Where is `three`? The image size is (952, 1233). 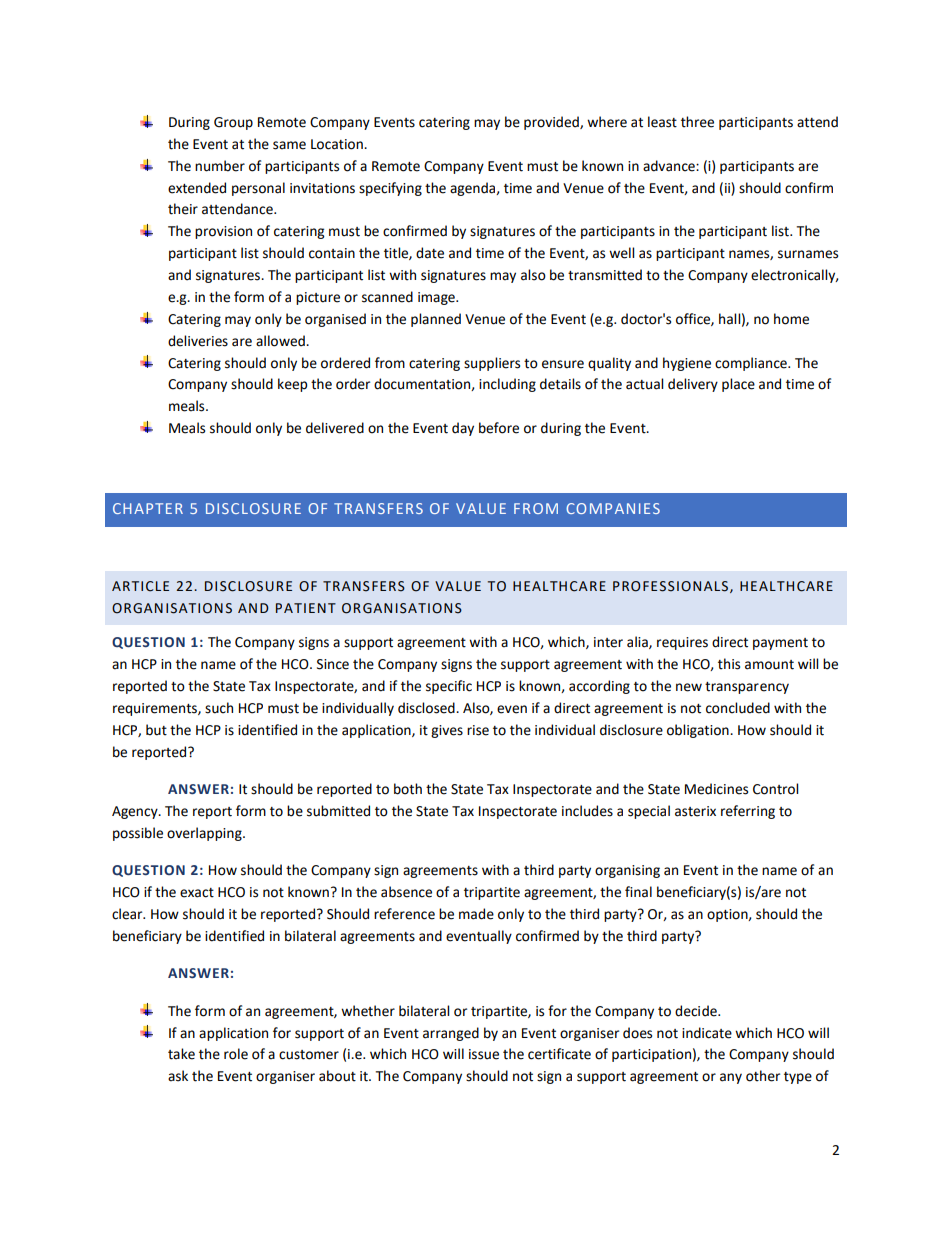 three is located at coordinates (697, 122).
